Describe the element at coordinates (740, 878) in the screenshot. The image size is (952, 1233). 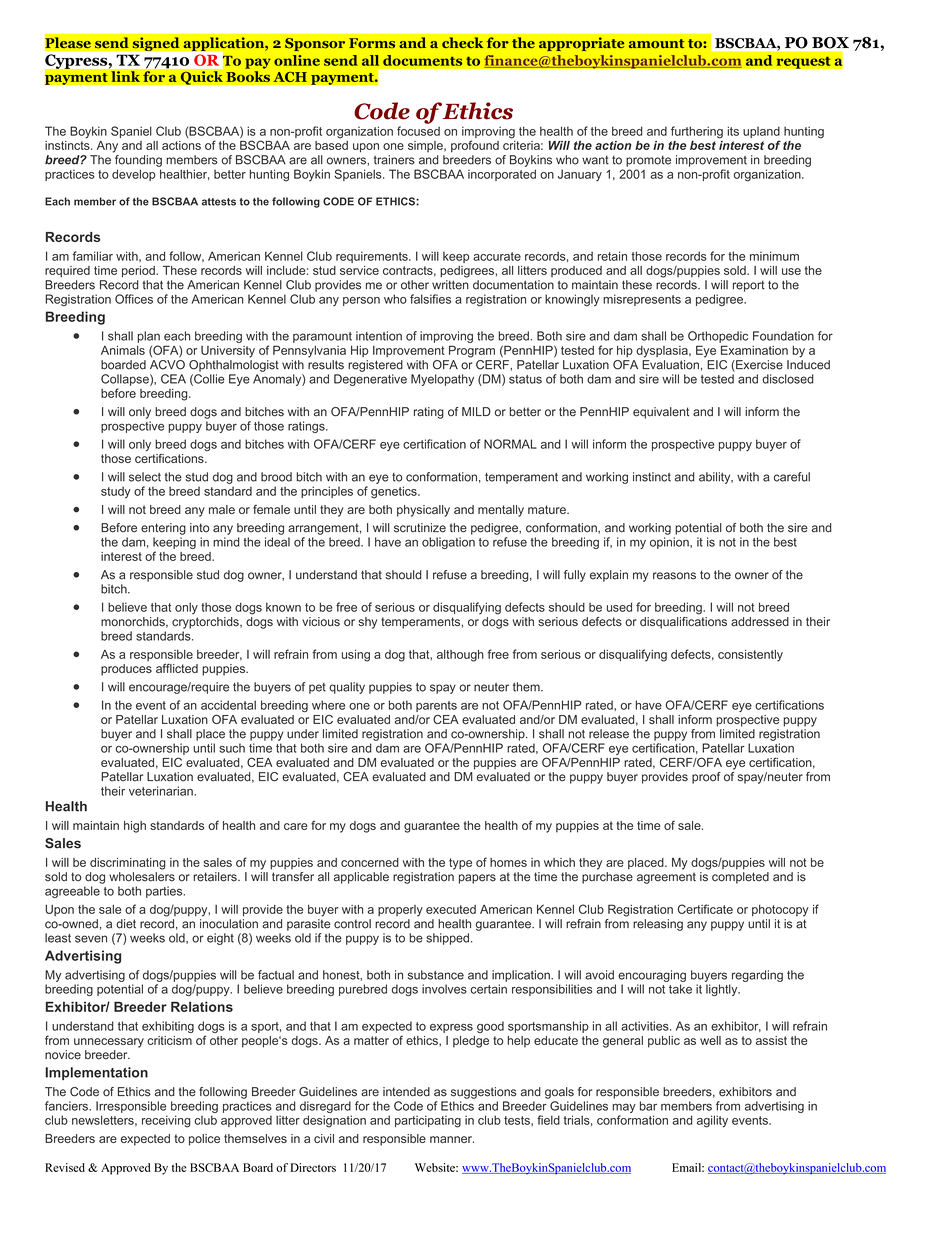
I see `completed` at that location.
